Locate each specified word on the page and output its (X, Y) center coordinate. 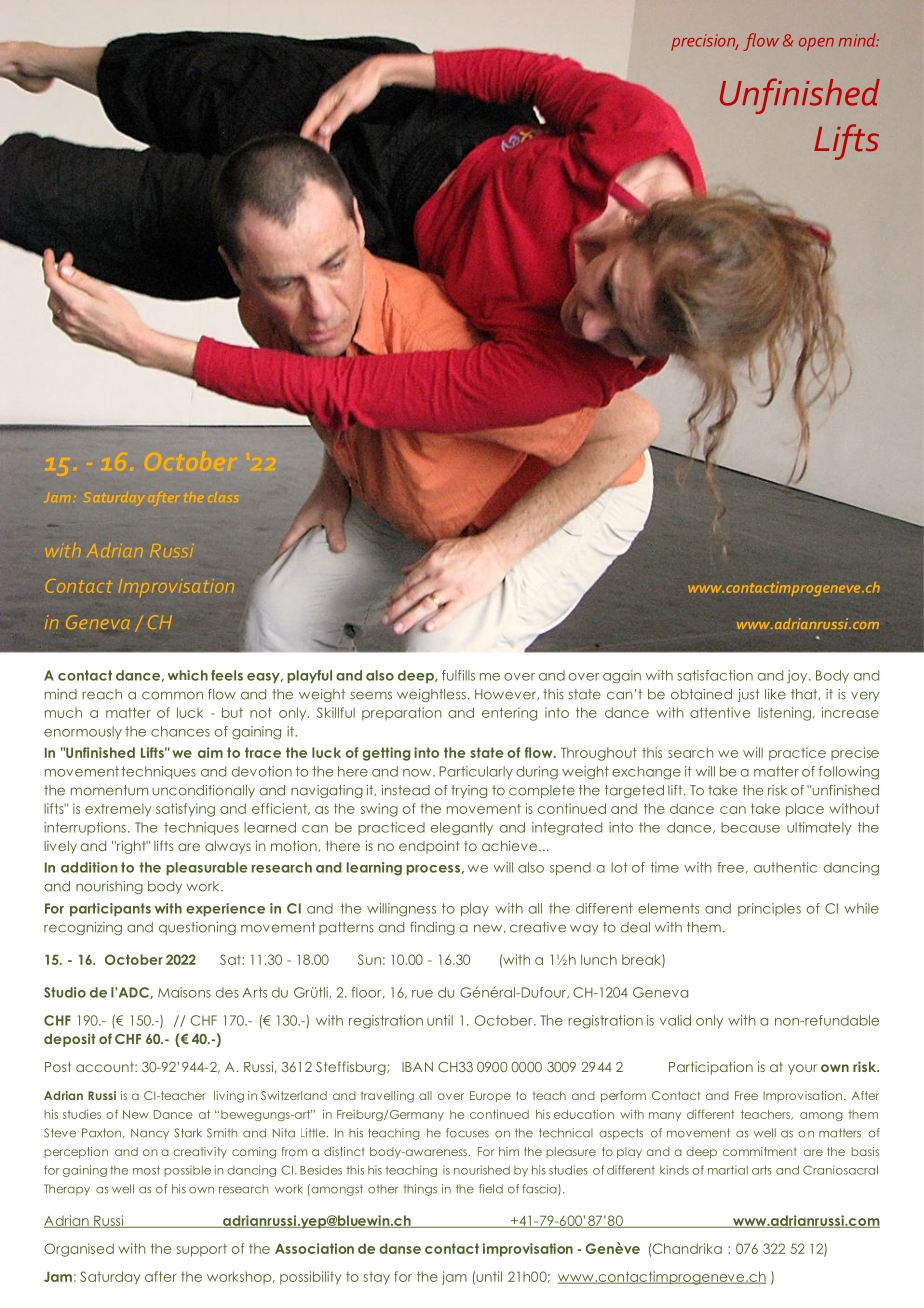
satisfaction (715, 675)
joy (798, 677)
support (201, 1250)
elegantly (462, 829)
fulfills (458, 675)
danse (400, 1248)
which (188, 675)
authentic (785, 867)
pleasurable (207, 868)
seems (371, 695)
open (816, 44)
